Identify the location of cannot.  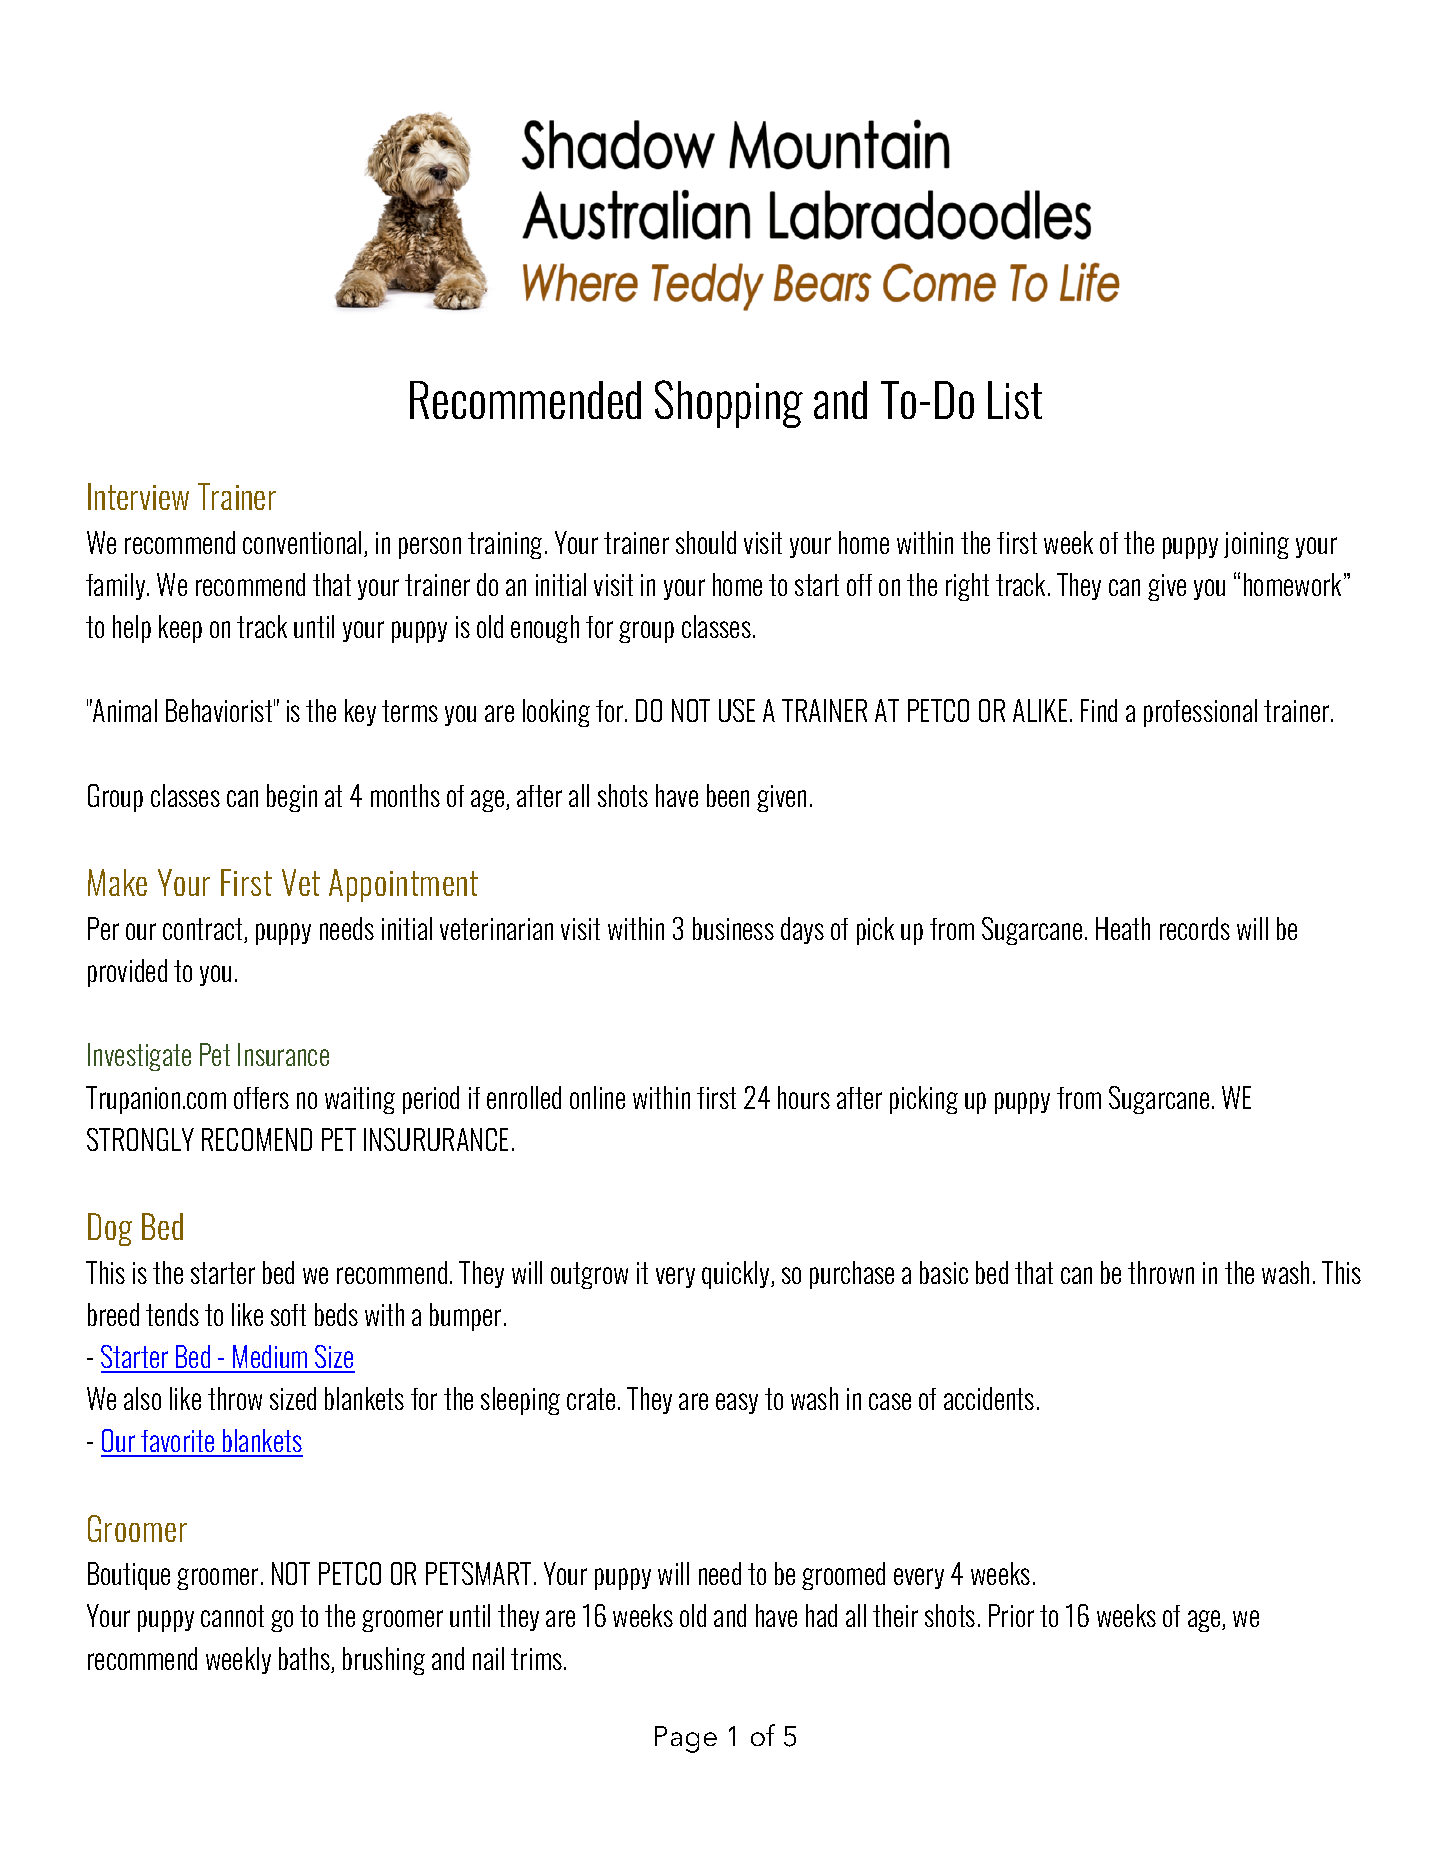
(232, 1616).
